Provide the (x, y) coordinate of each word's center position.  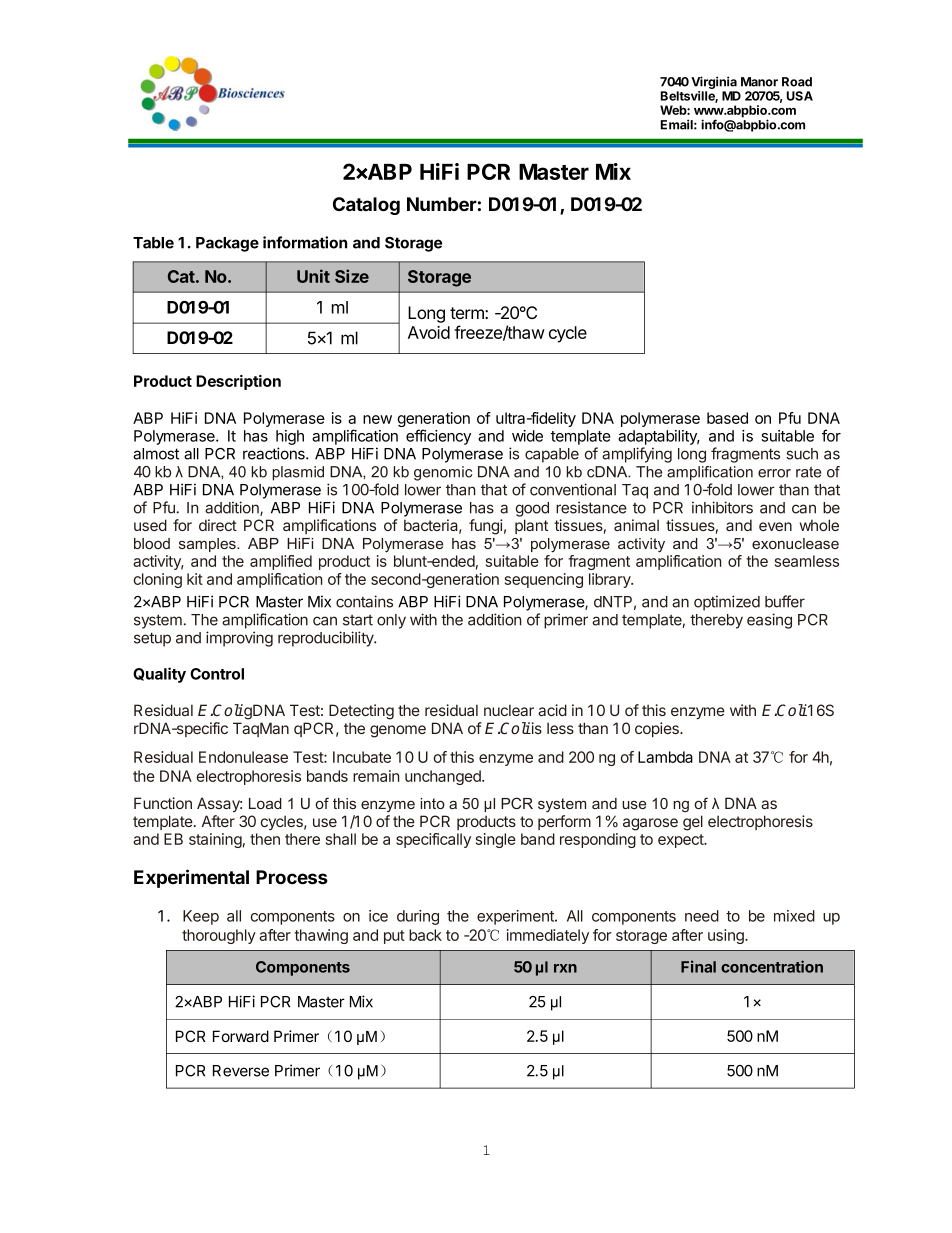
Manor (759, 82)
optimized (727, 603)
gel (693, 823)
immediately (548, 936)
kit (195, 579)
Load (265, 803)
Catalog (366, 206)
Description (238, 382)
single (496, 840)
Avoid (429, 332)
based (727, 418)
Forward (241, 1036)
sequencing (544, 580)
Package (227, 244)
